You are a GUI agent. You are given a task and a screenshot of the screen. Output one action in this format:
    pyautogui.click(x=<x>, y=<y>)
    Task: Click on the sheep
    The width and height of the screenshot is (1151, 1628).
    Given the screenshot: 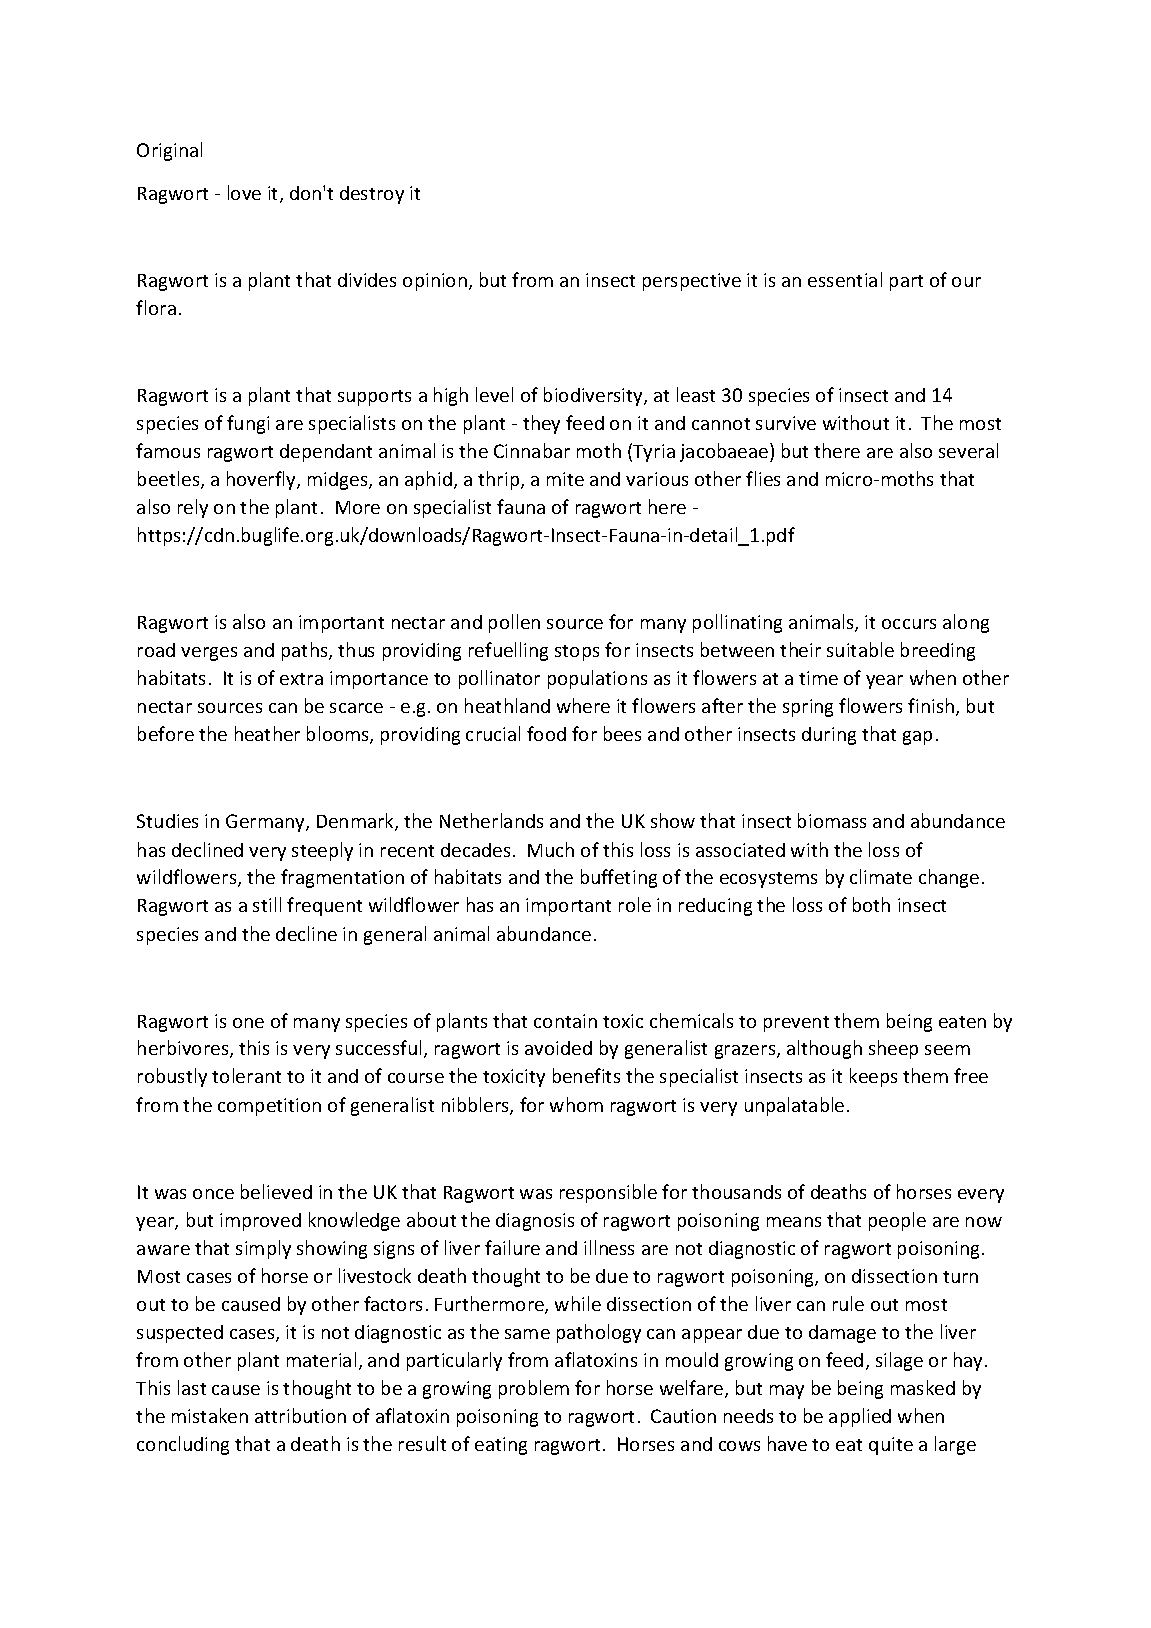 What is the action you would take?
    pyautogui.click(x=893, y=1049)
